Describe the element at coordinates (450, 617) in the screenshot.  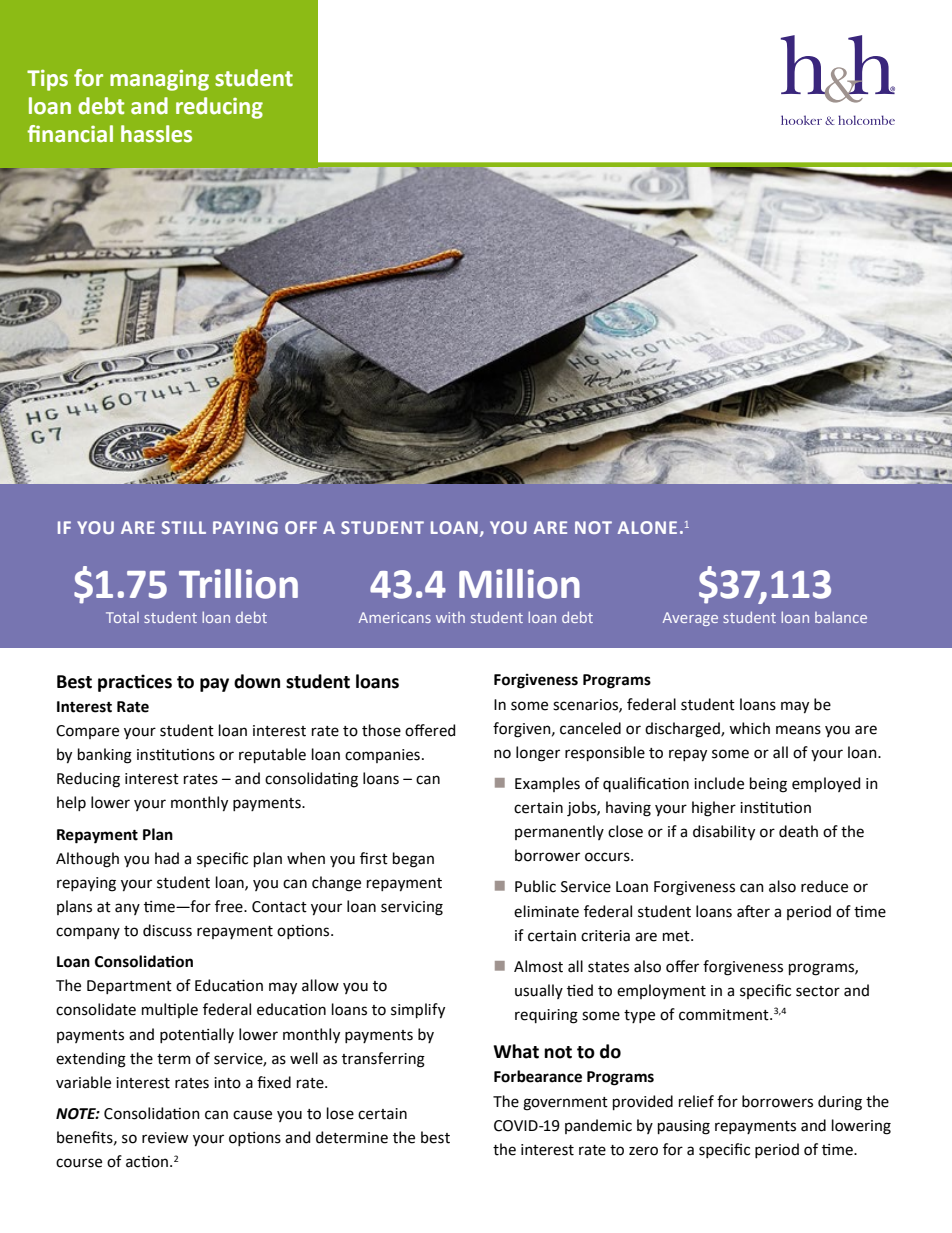
I see `with` at that location.
